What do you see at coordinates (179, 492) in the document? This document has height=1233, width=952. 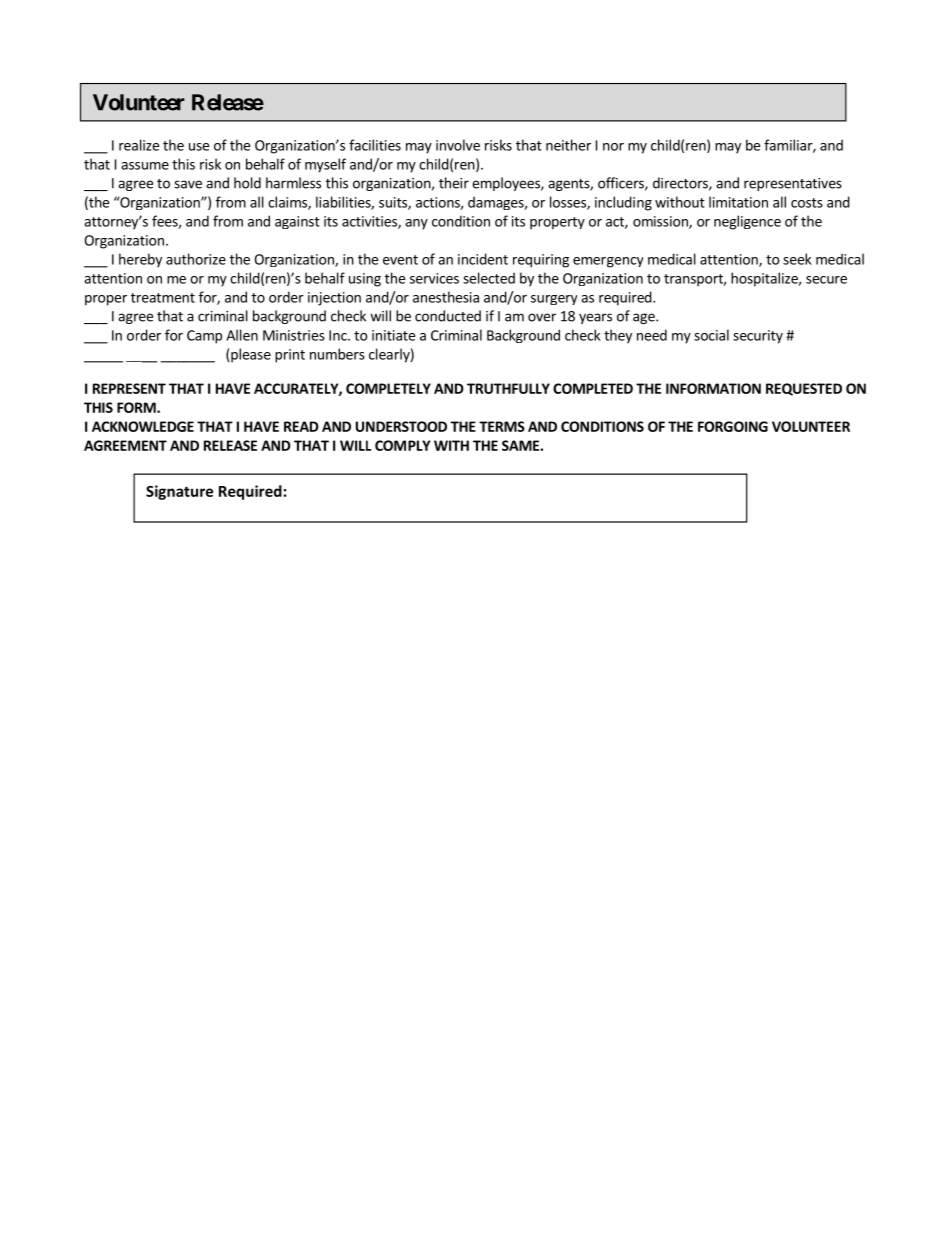 I see `Signature` at bounding box center [179, 492].
